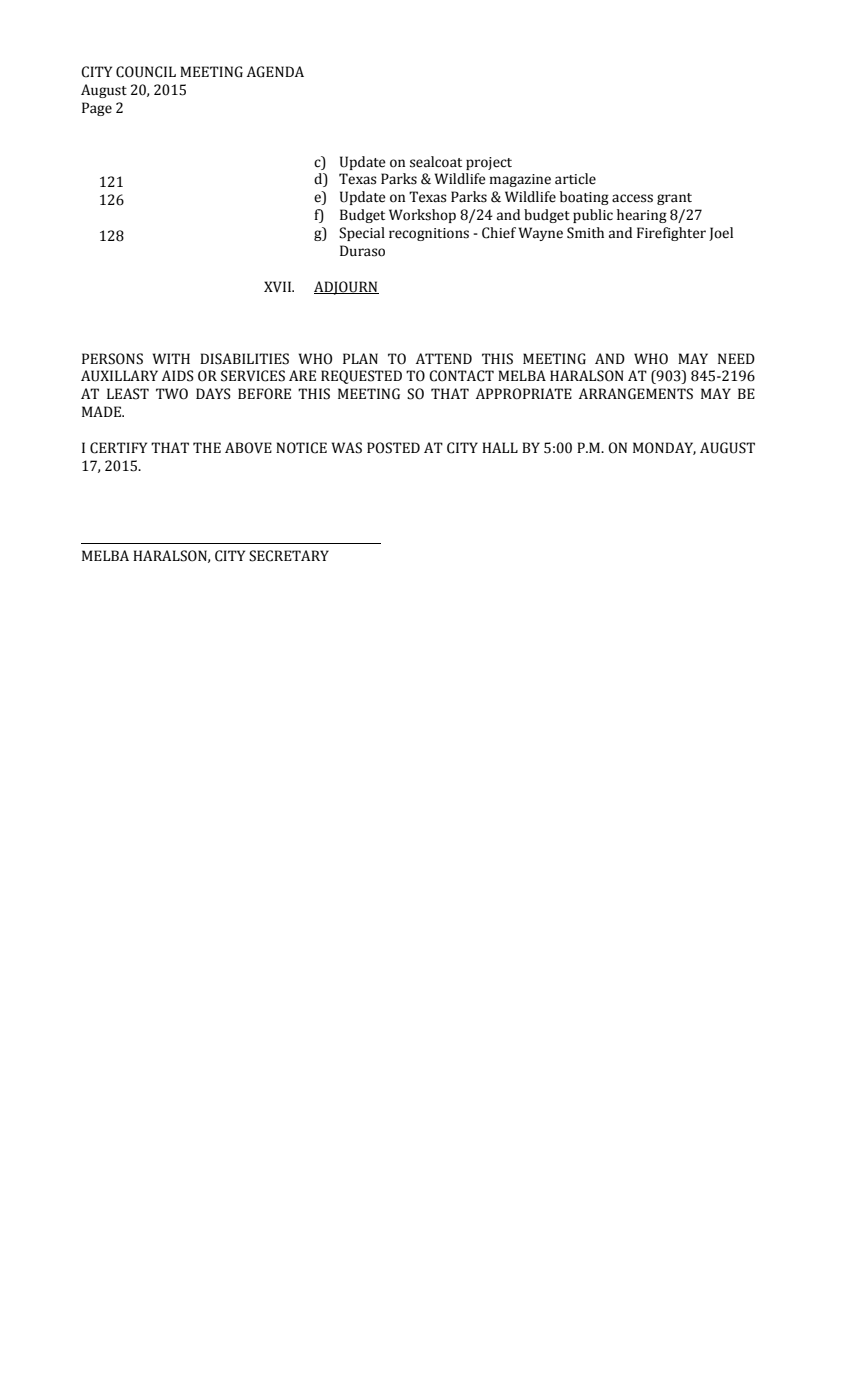 The width and height of the page is (849, 1400). What do you see at coordinates (500, 447) in the page?
I see `HALL` at bounding box center [500, 447].
